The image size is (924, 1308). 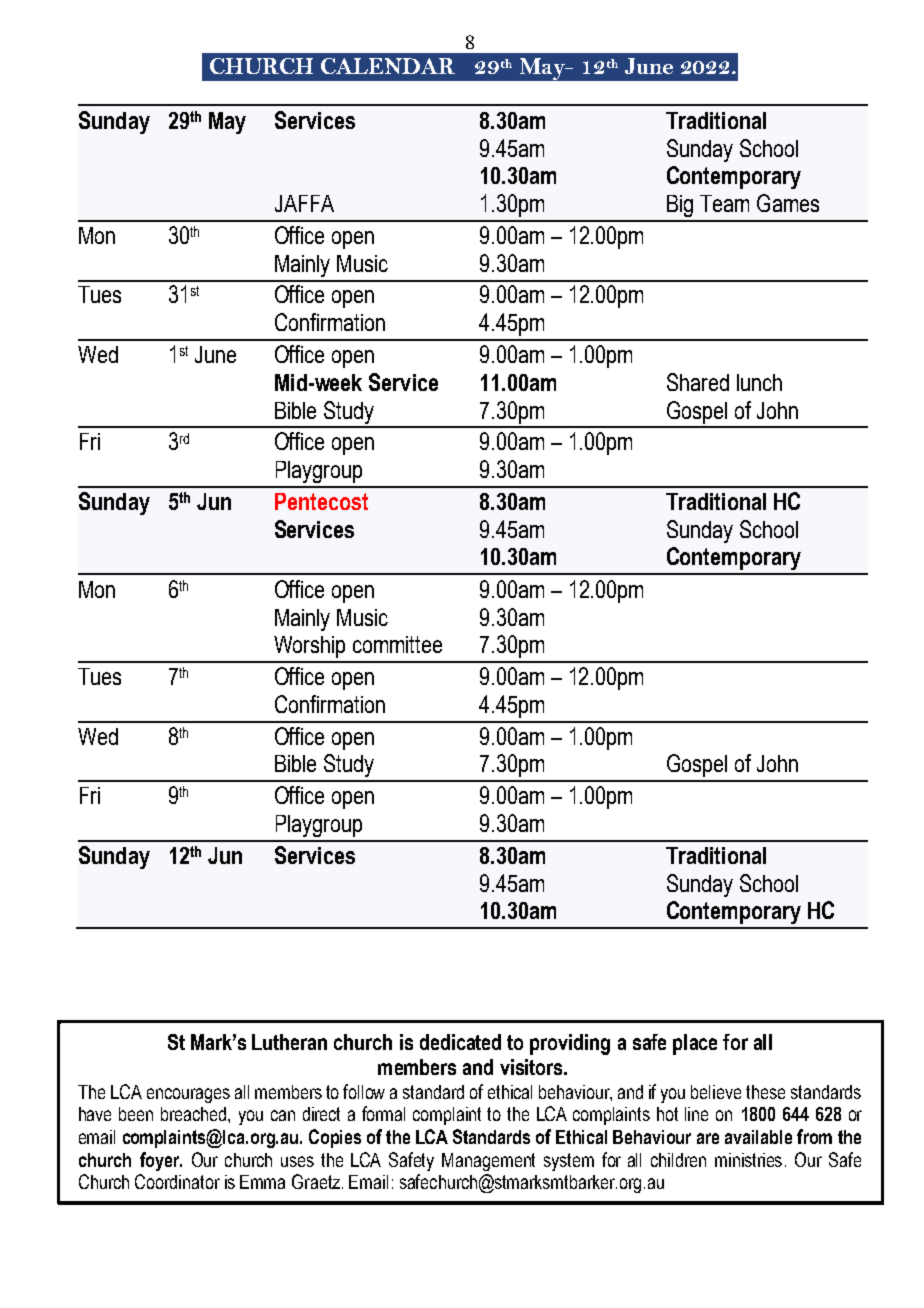 What do you see at coordinates (788, 203) in the page?
I see `Games` at bounding box center [788, 203].
